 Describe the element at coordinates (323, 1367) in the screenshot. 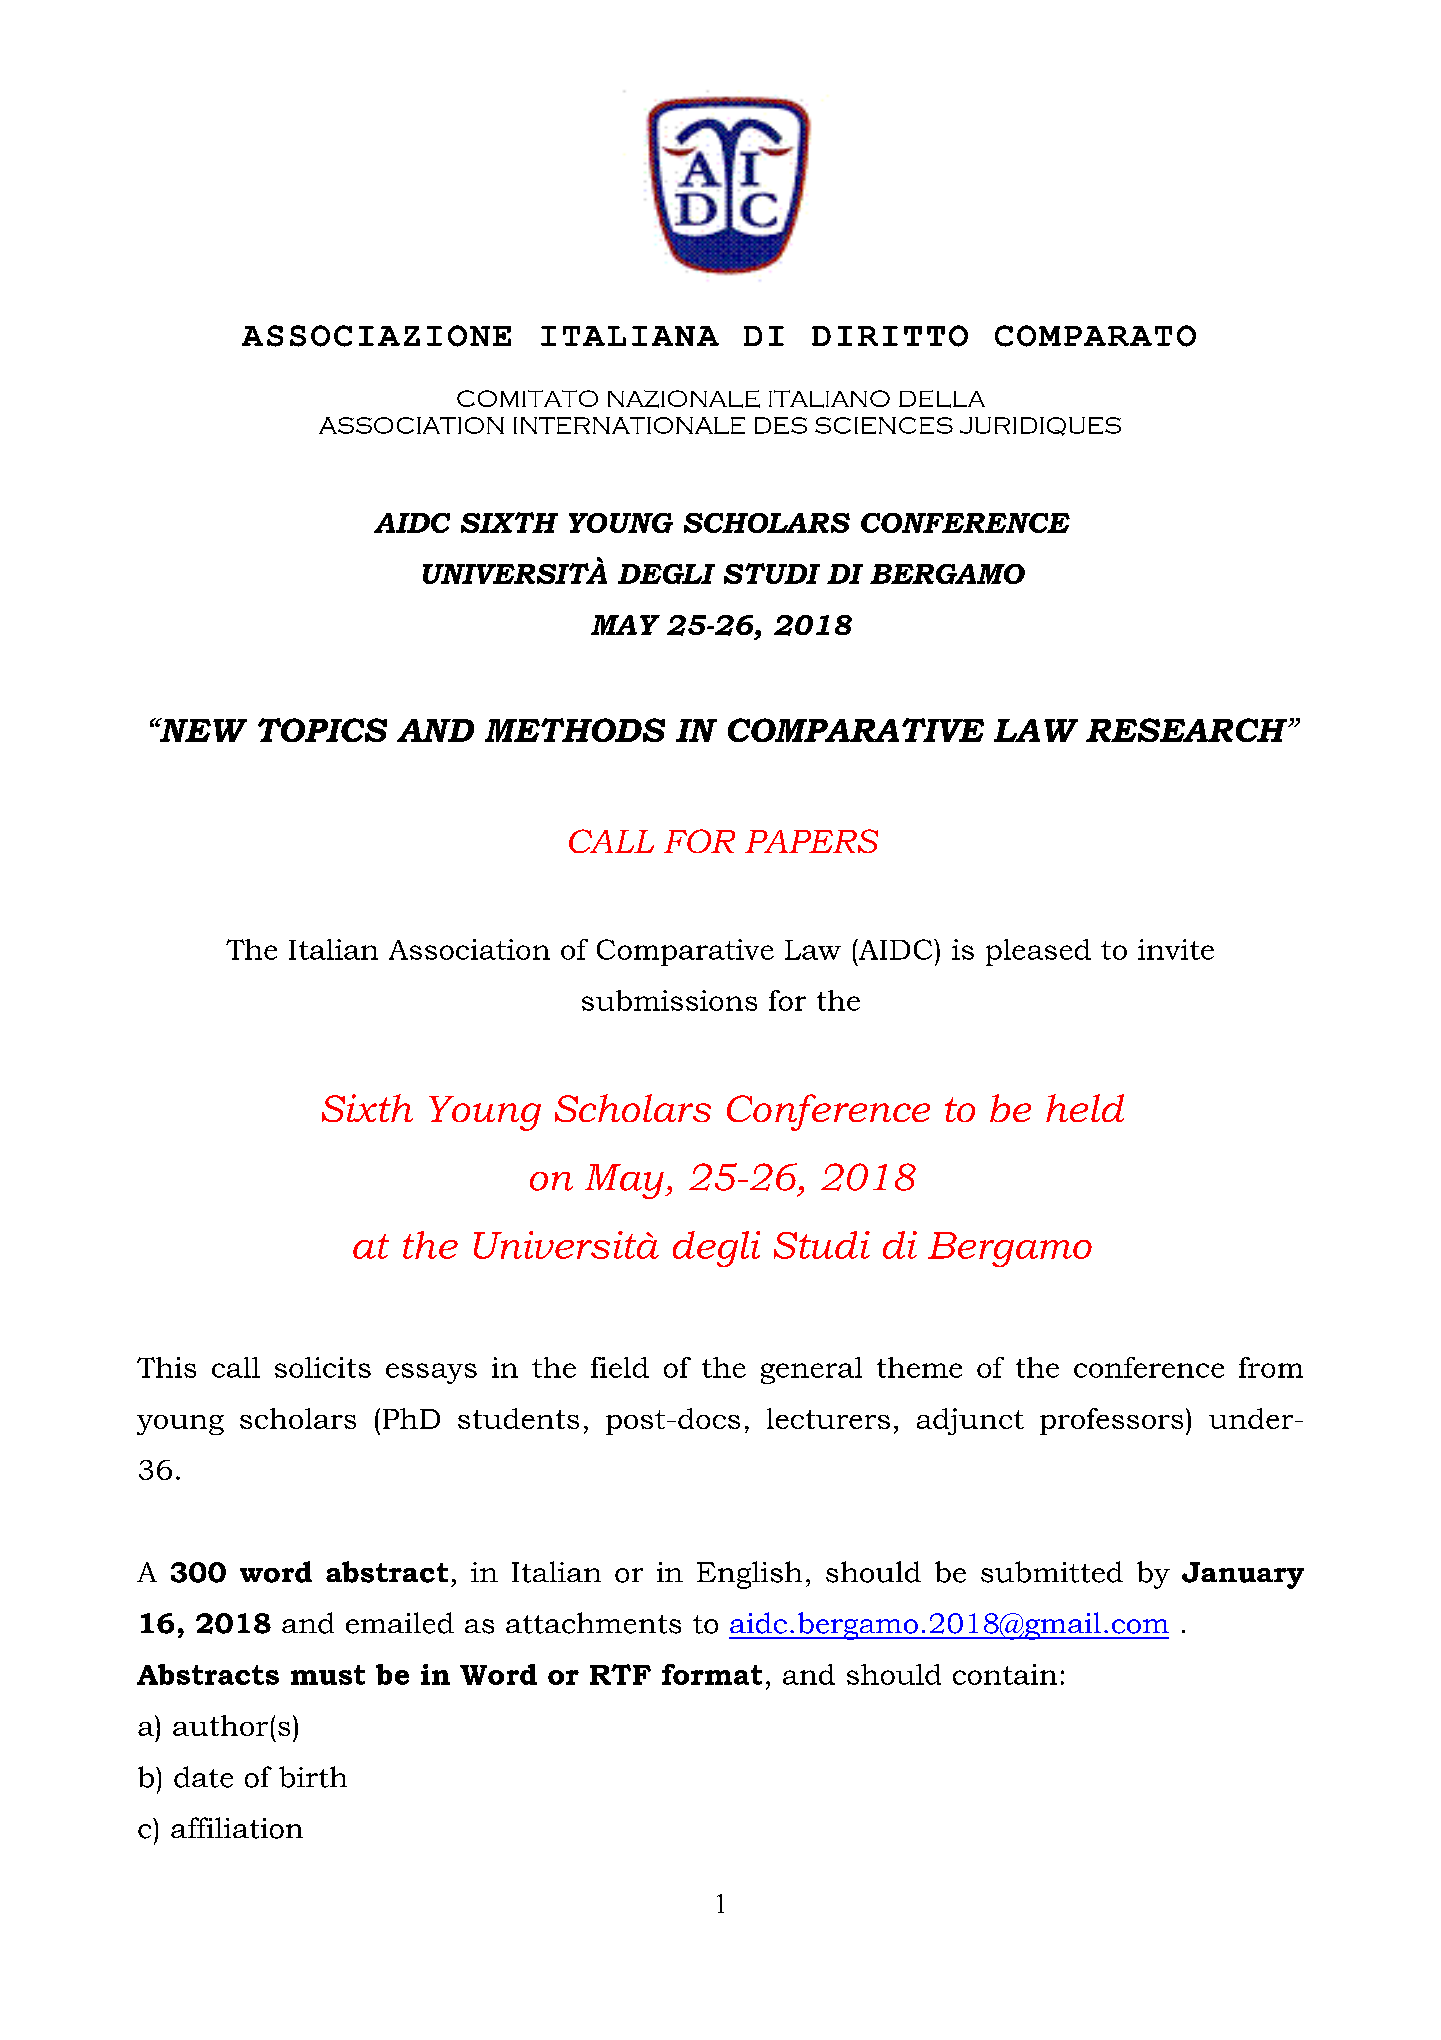

I see `solicits` at that location.
